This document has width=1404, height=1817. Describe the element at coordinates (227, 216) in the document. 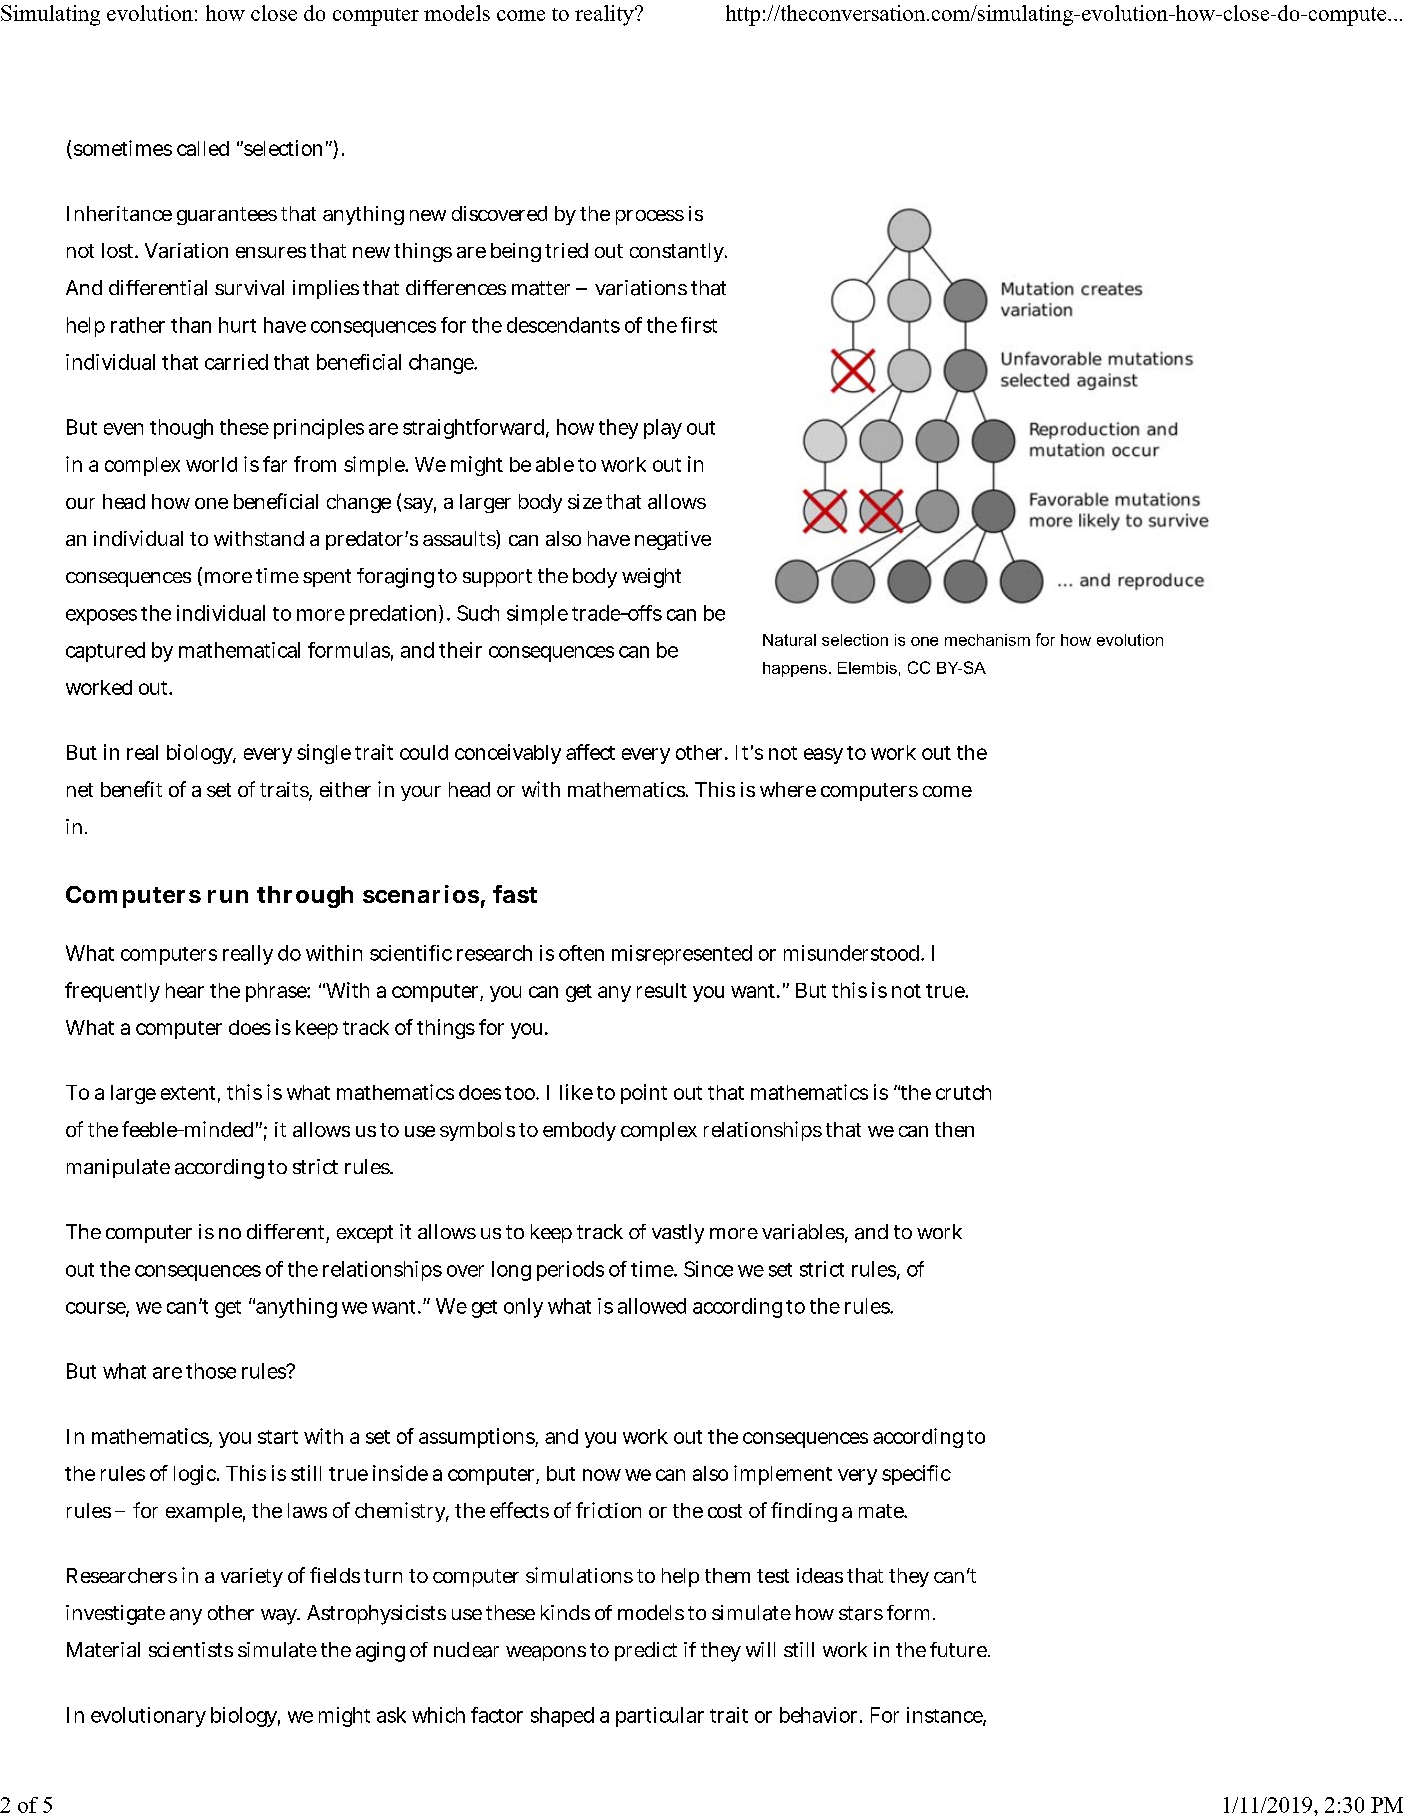

I see `guarantees` at that location.
